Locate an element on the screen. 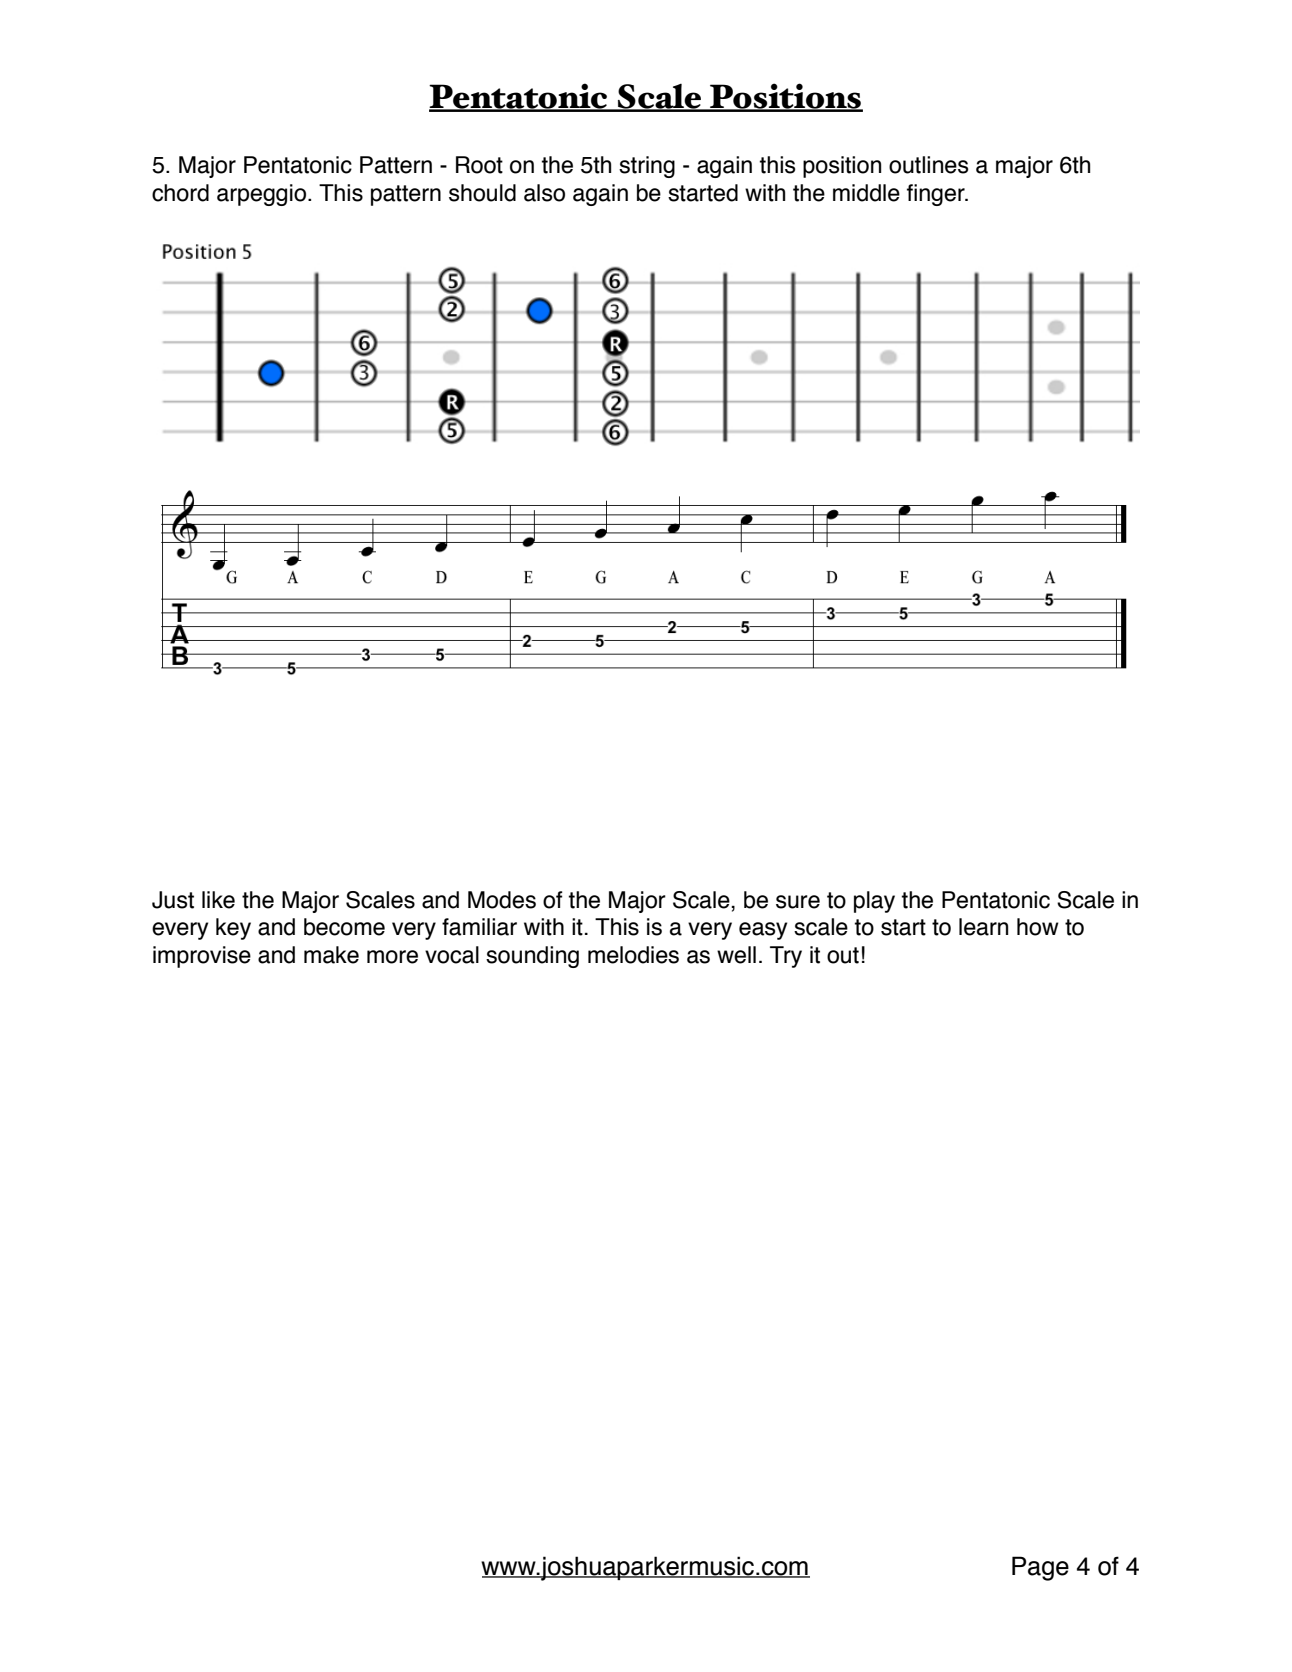  string is located at coordinates (647, 167).
